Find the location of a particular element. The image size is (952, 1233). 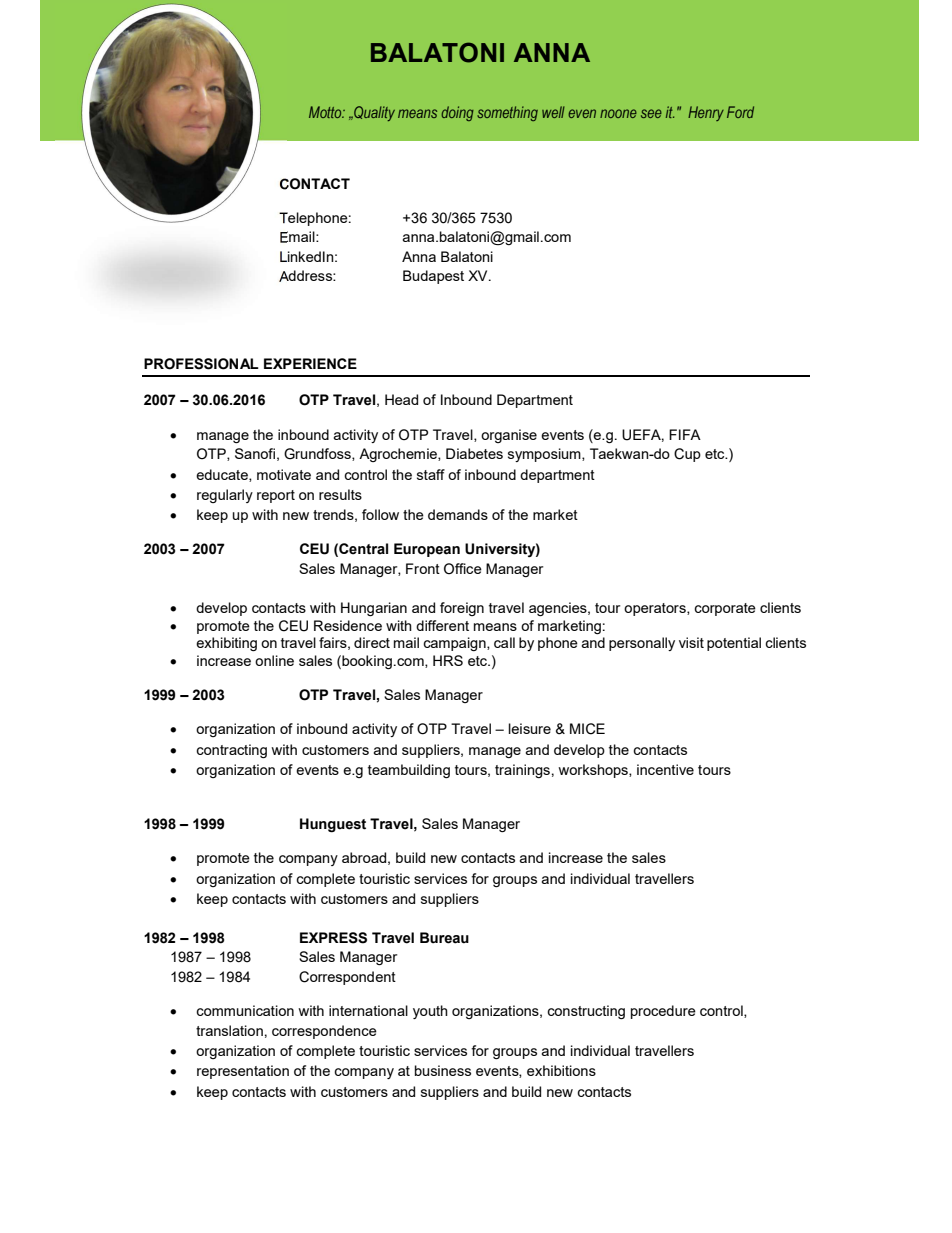

see is located at coordinates (651, 113).
